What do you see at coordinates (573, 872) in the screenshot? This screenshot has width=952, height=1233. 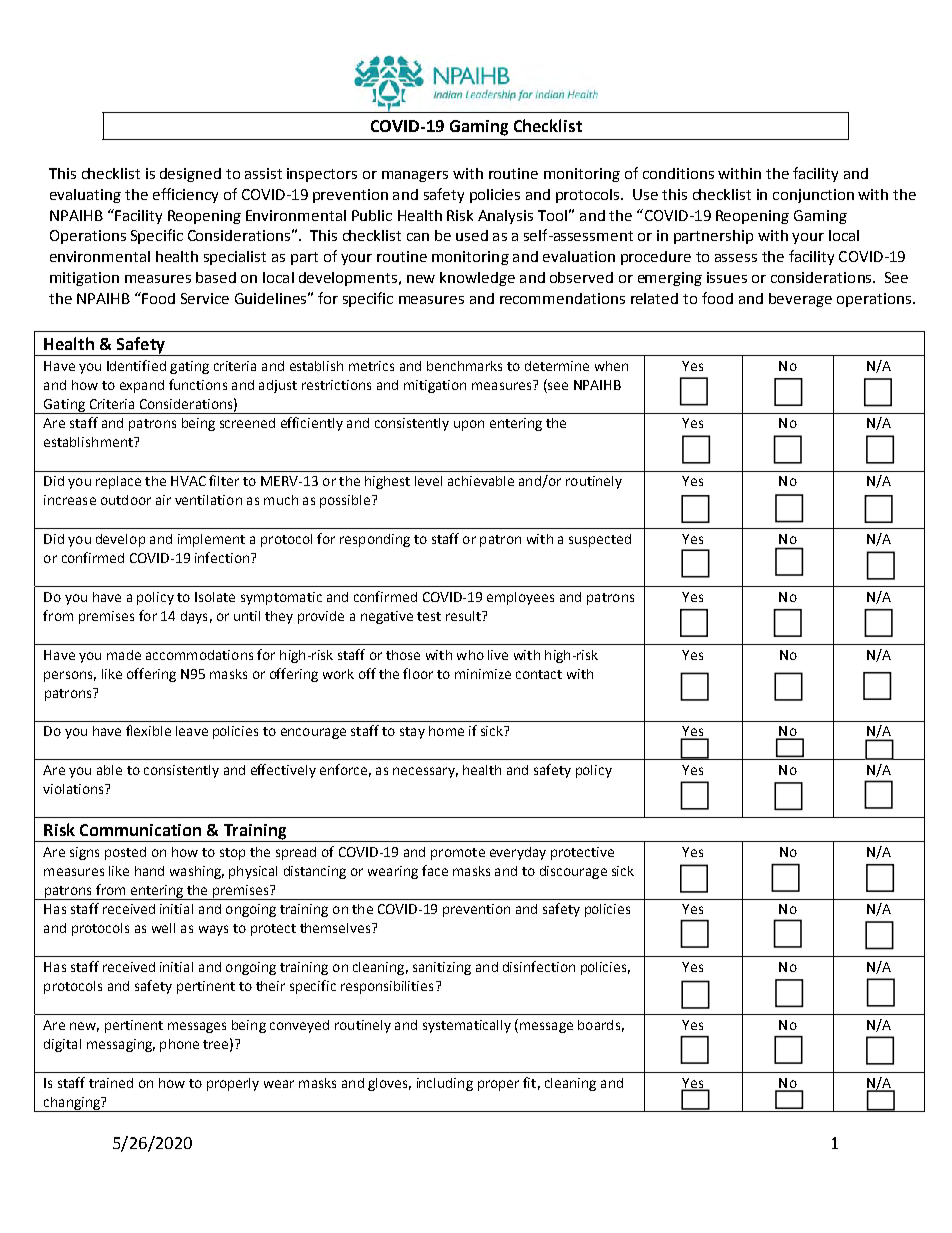 I see `discourage` at bounding box center [573, 872].
